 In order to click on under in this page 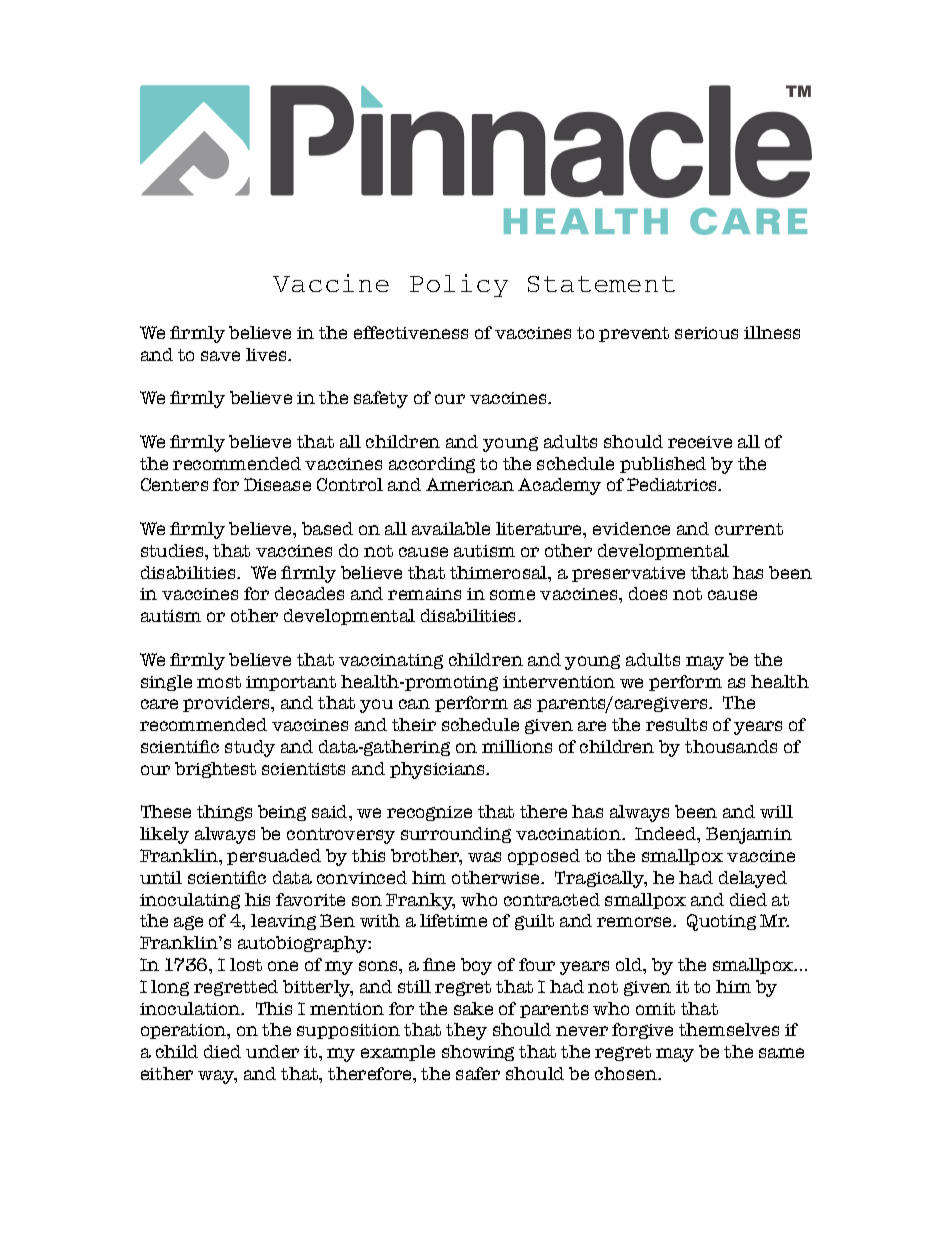, I will do `click(272, 1051)`.
